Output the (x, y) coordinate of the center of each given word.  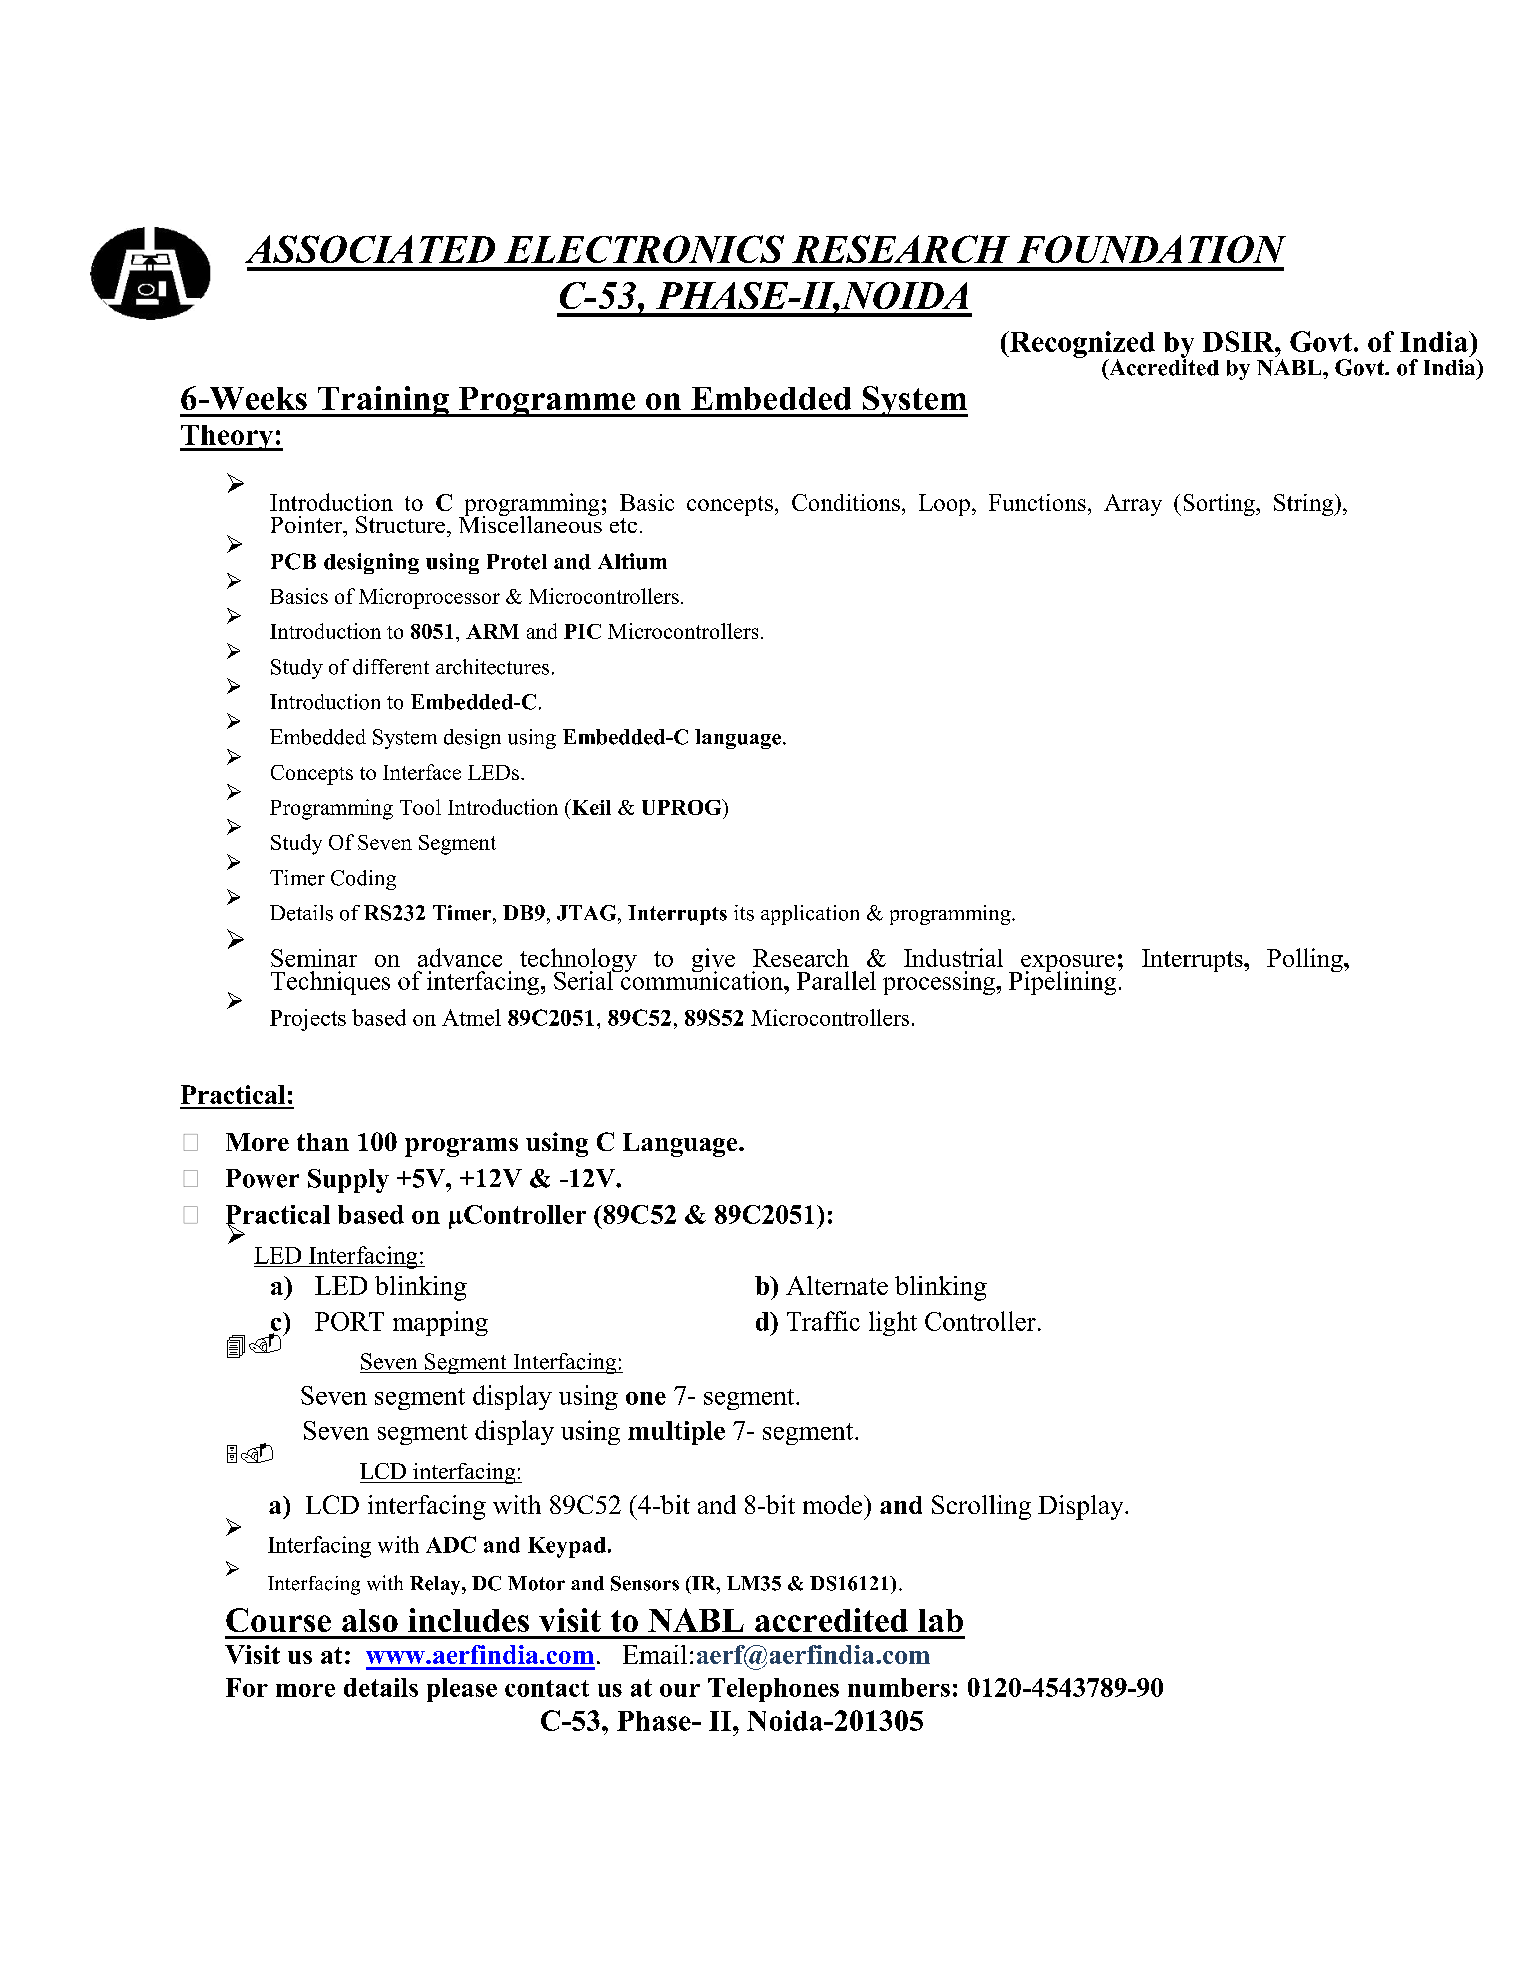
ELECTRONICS (644, 249)
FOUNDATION (1151, 249)
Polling (1306, 960)
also (370, 1620)
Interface (422, 772)
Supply (348, 1181)
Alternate (837, 1285)
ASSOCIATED (370, 249)
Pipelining (1062, 982)
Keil (590, 807)
